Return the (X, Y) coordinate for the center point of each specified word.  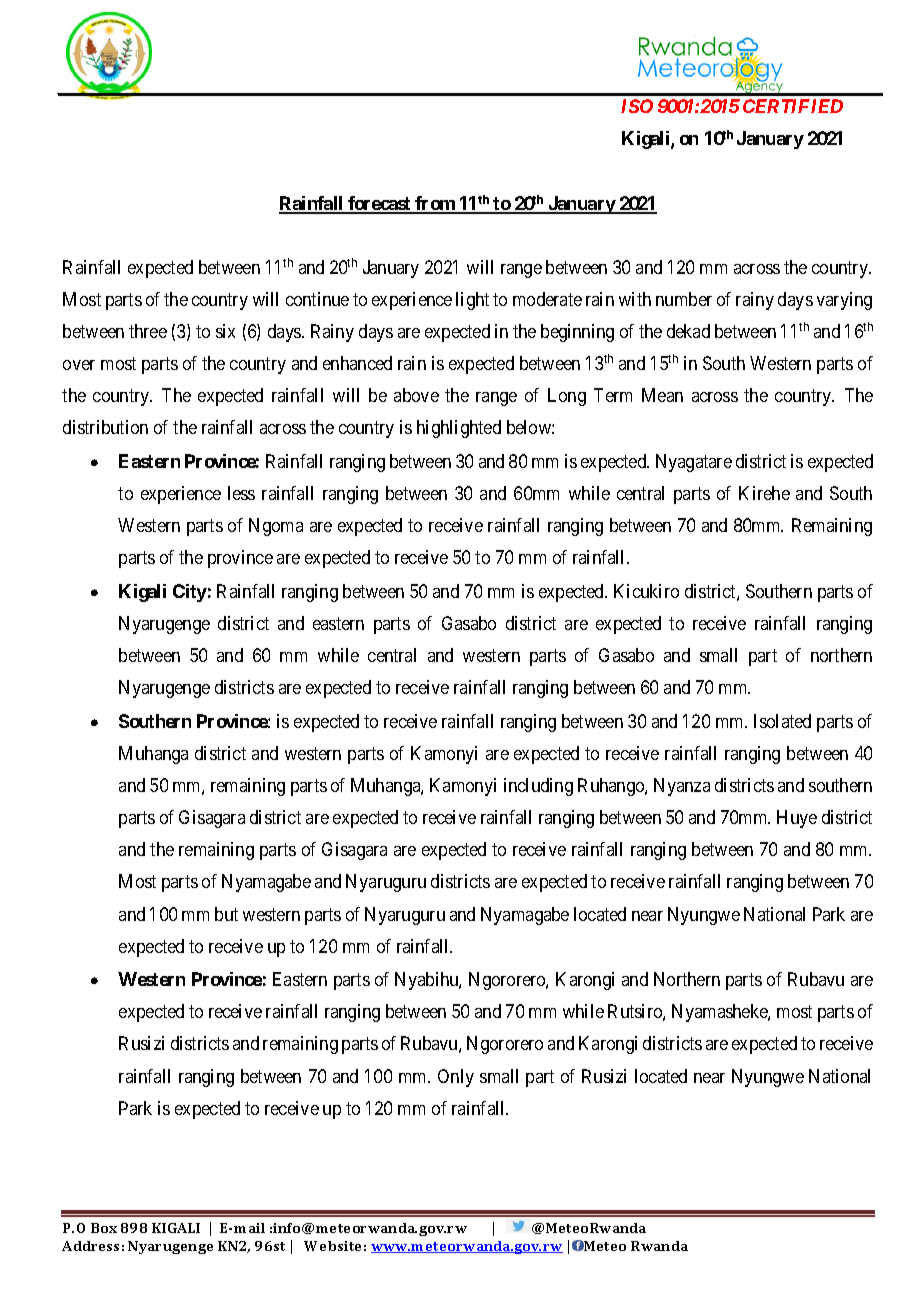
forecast (379, 204)
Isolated (782, 721)
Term (613, 395)
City (190, 593)
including (538, 787)
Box (104, 1228)
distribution (105, 427)
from (435, 204)
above (416, 395)
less (241, 493)
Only (456, 1078)
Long (567, 397)
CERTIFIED (793, 106)
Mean (662, 395)
